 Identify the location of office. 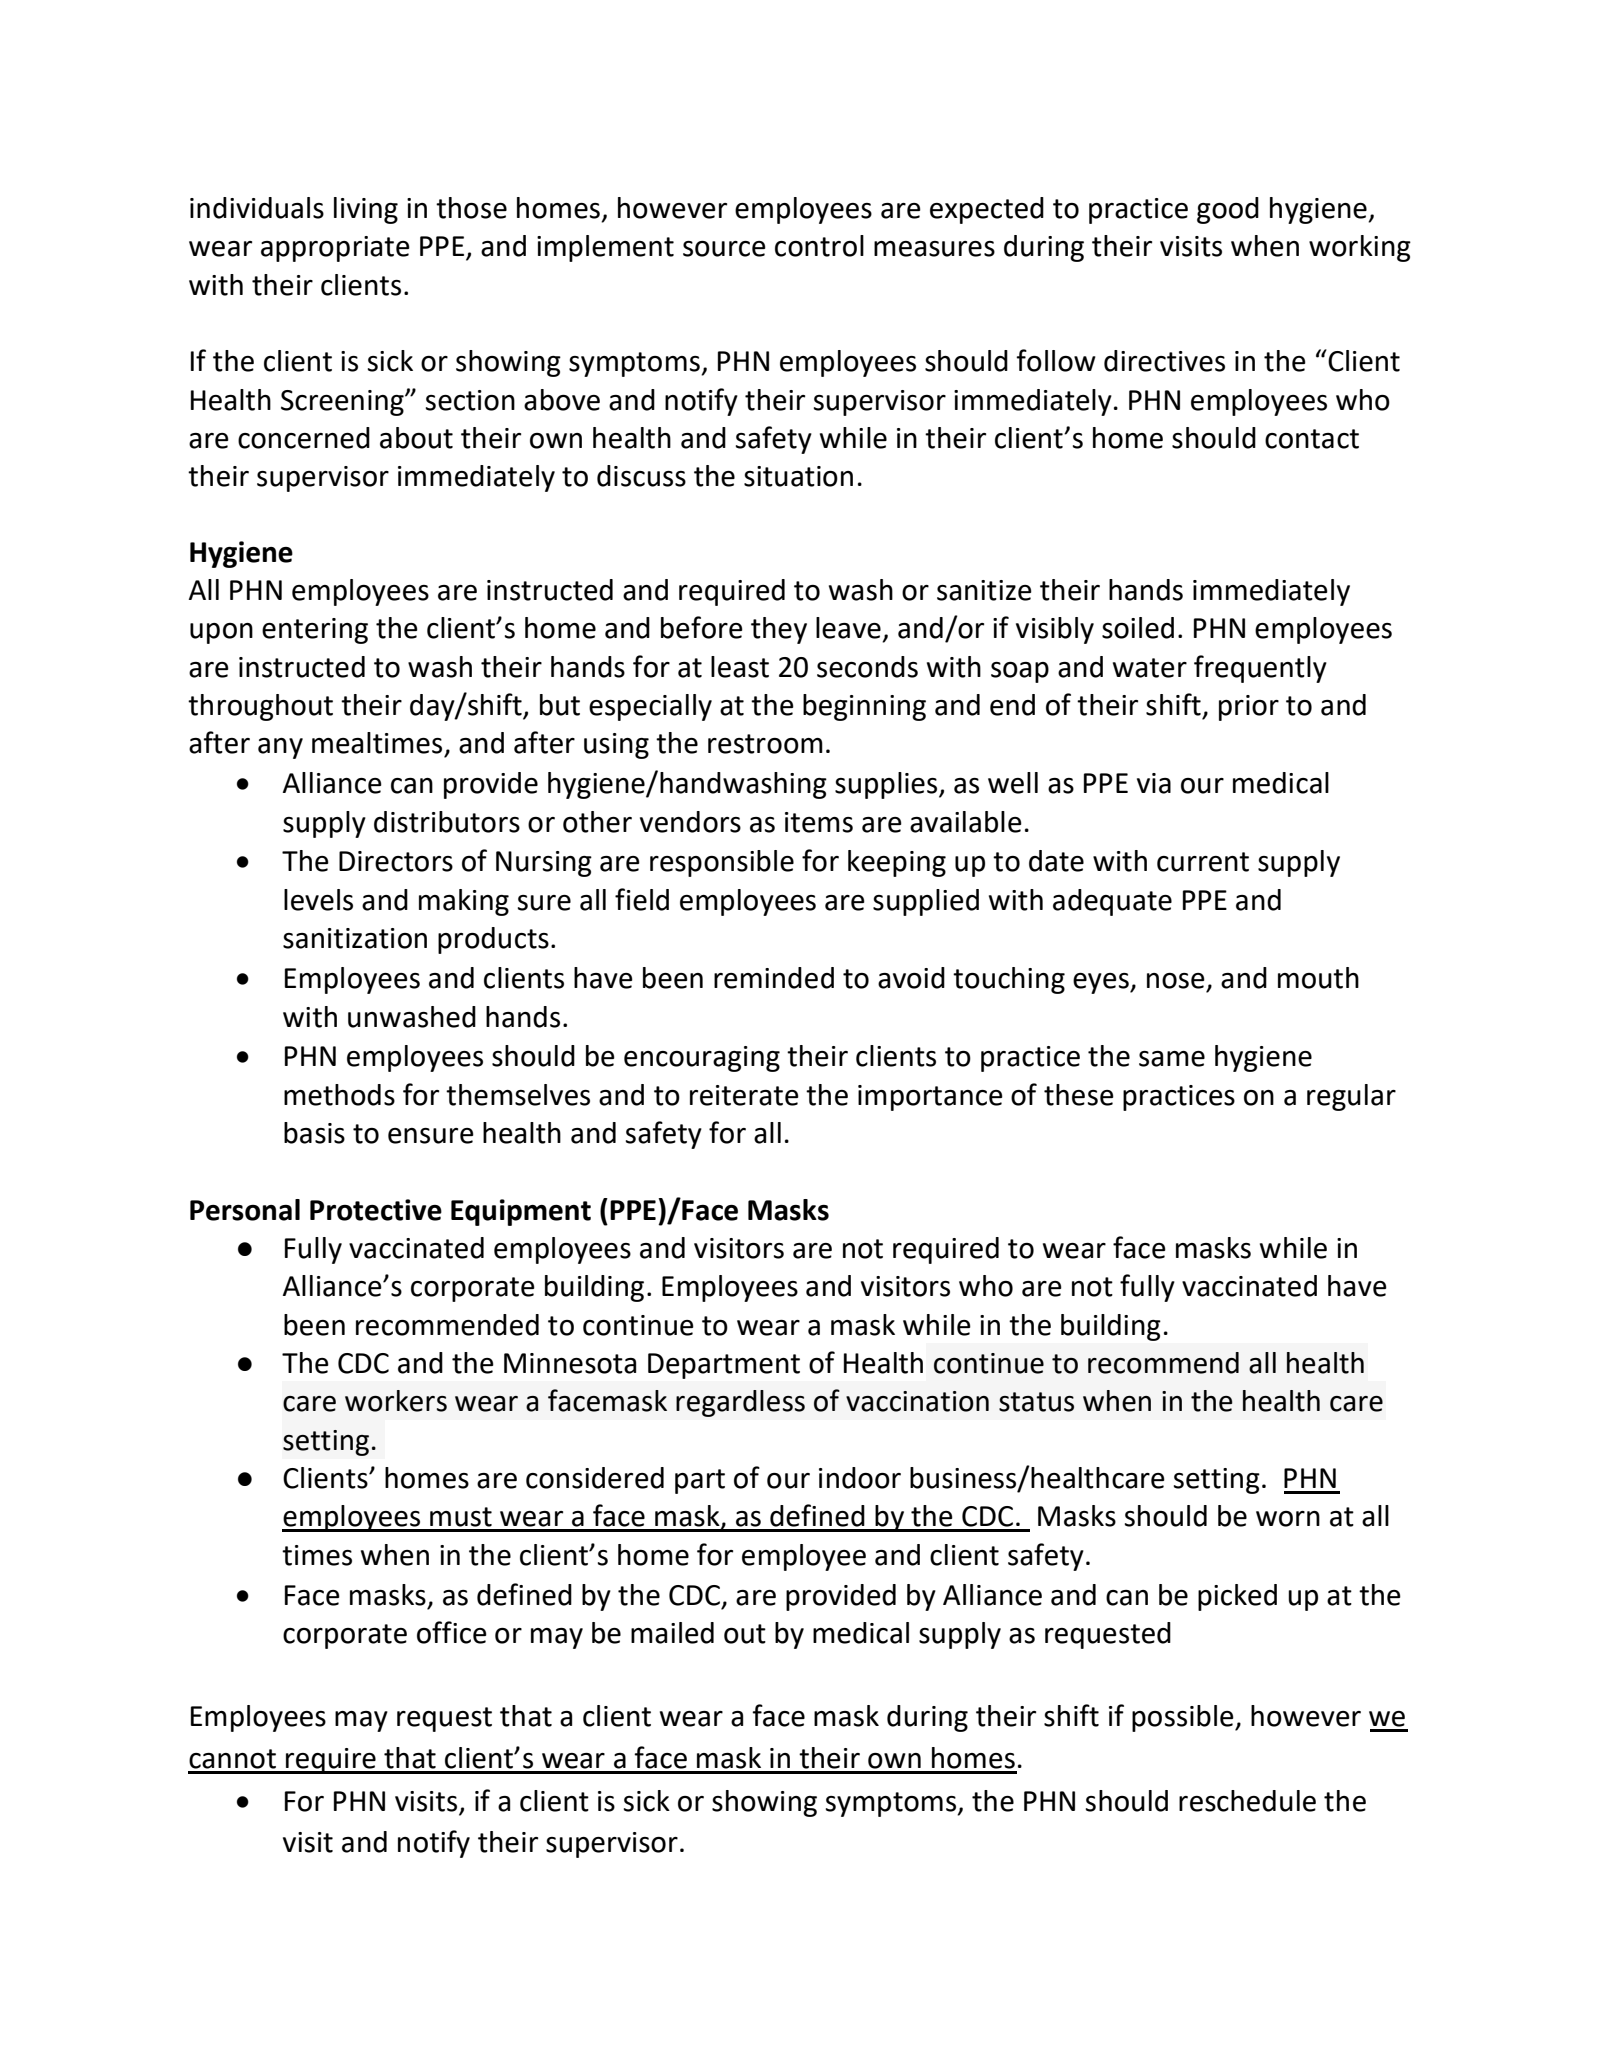
(452, 1632).
